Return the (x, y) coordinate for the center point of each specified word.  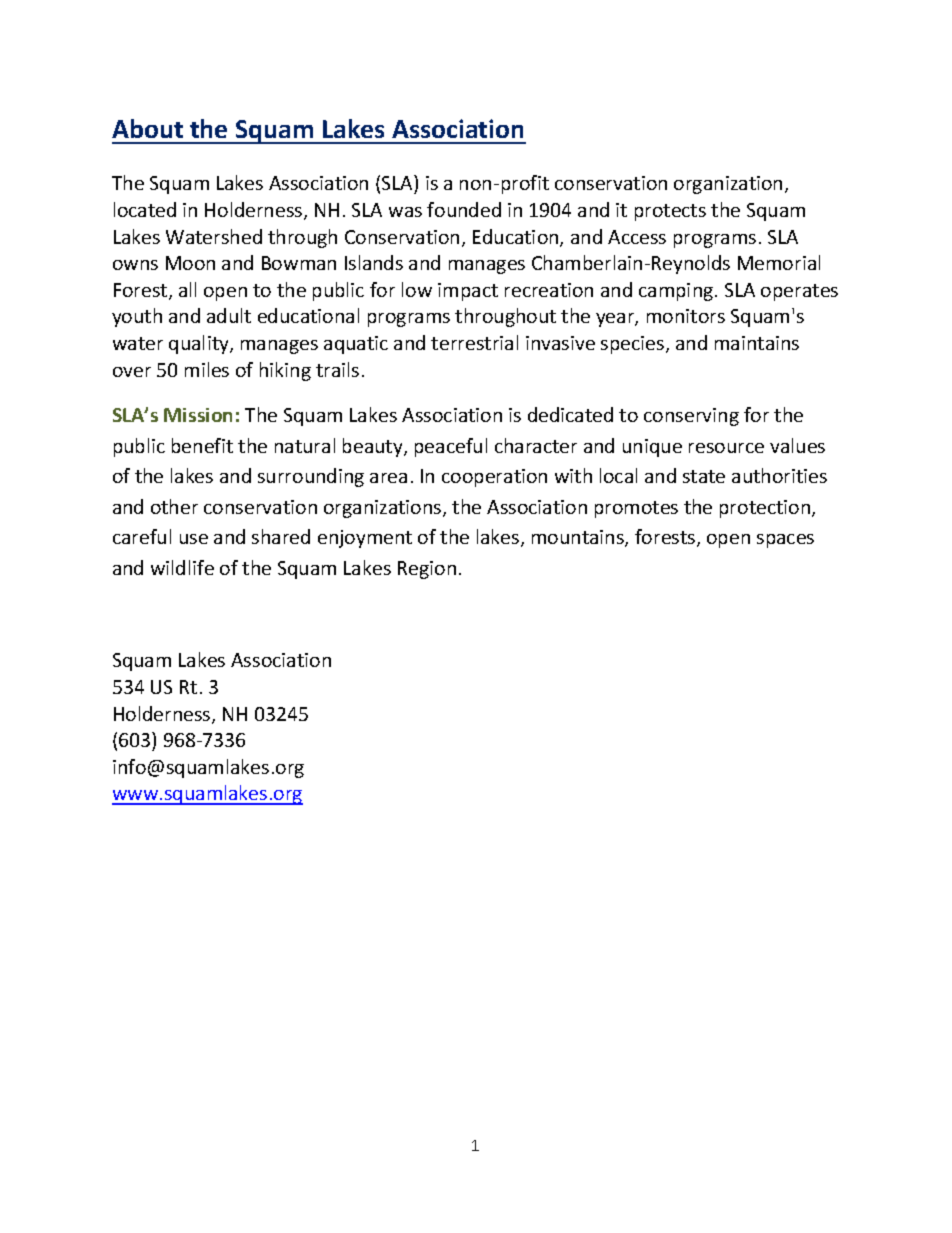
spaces (785, 541)
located (145, 209)
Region (427, 570)
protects (670, 212)
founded (464, 209)
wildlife (182, 567)
